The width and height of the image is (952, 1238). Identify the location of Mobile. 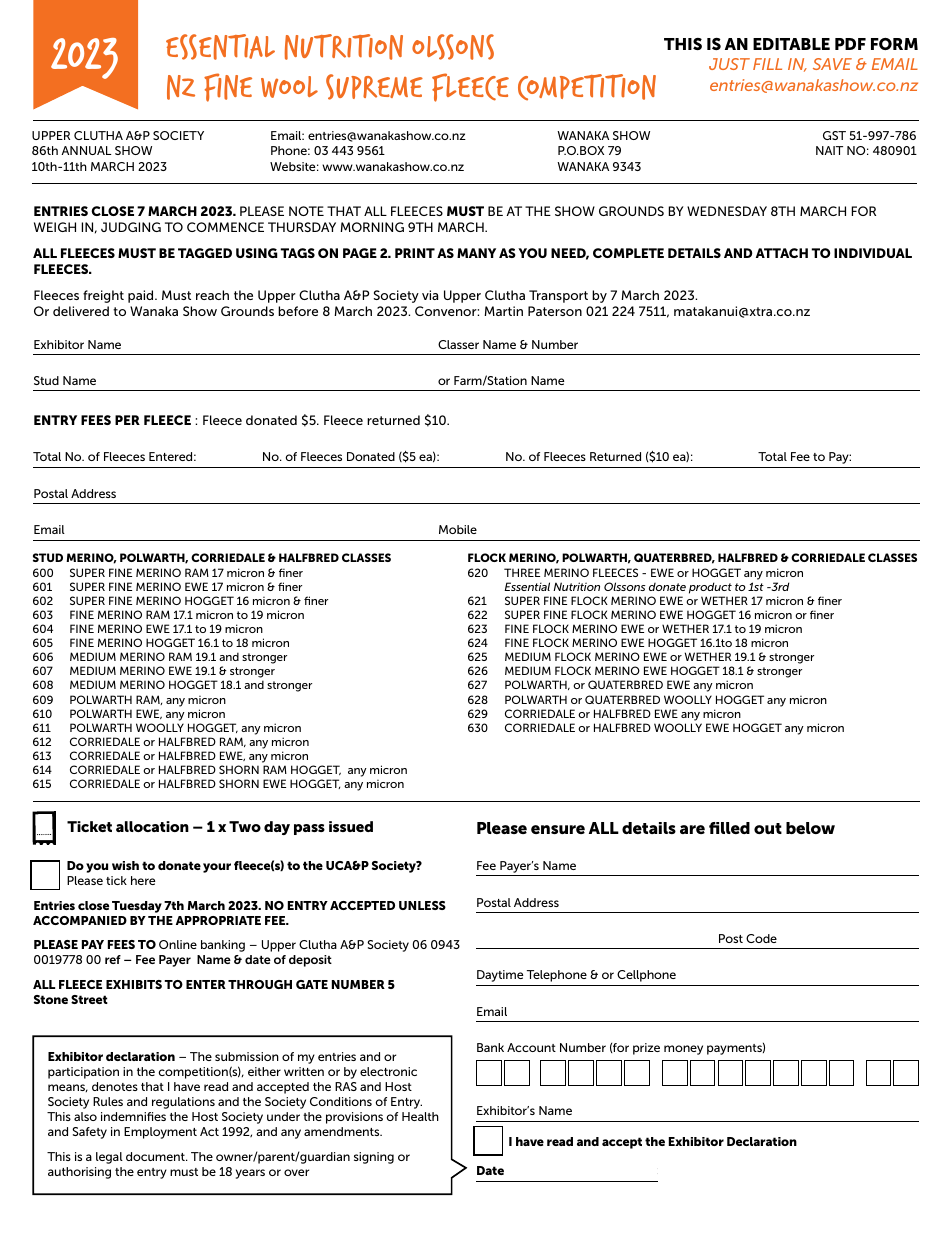
(458, 529).
